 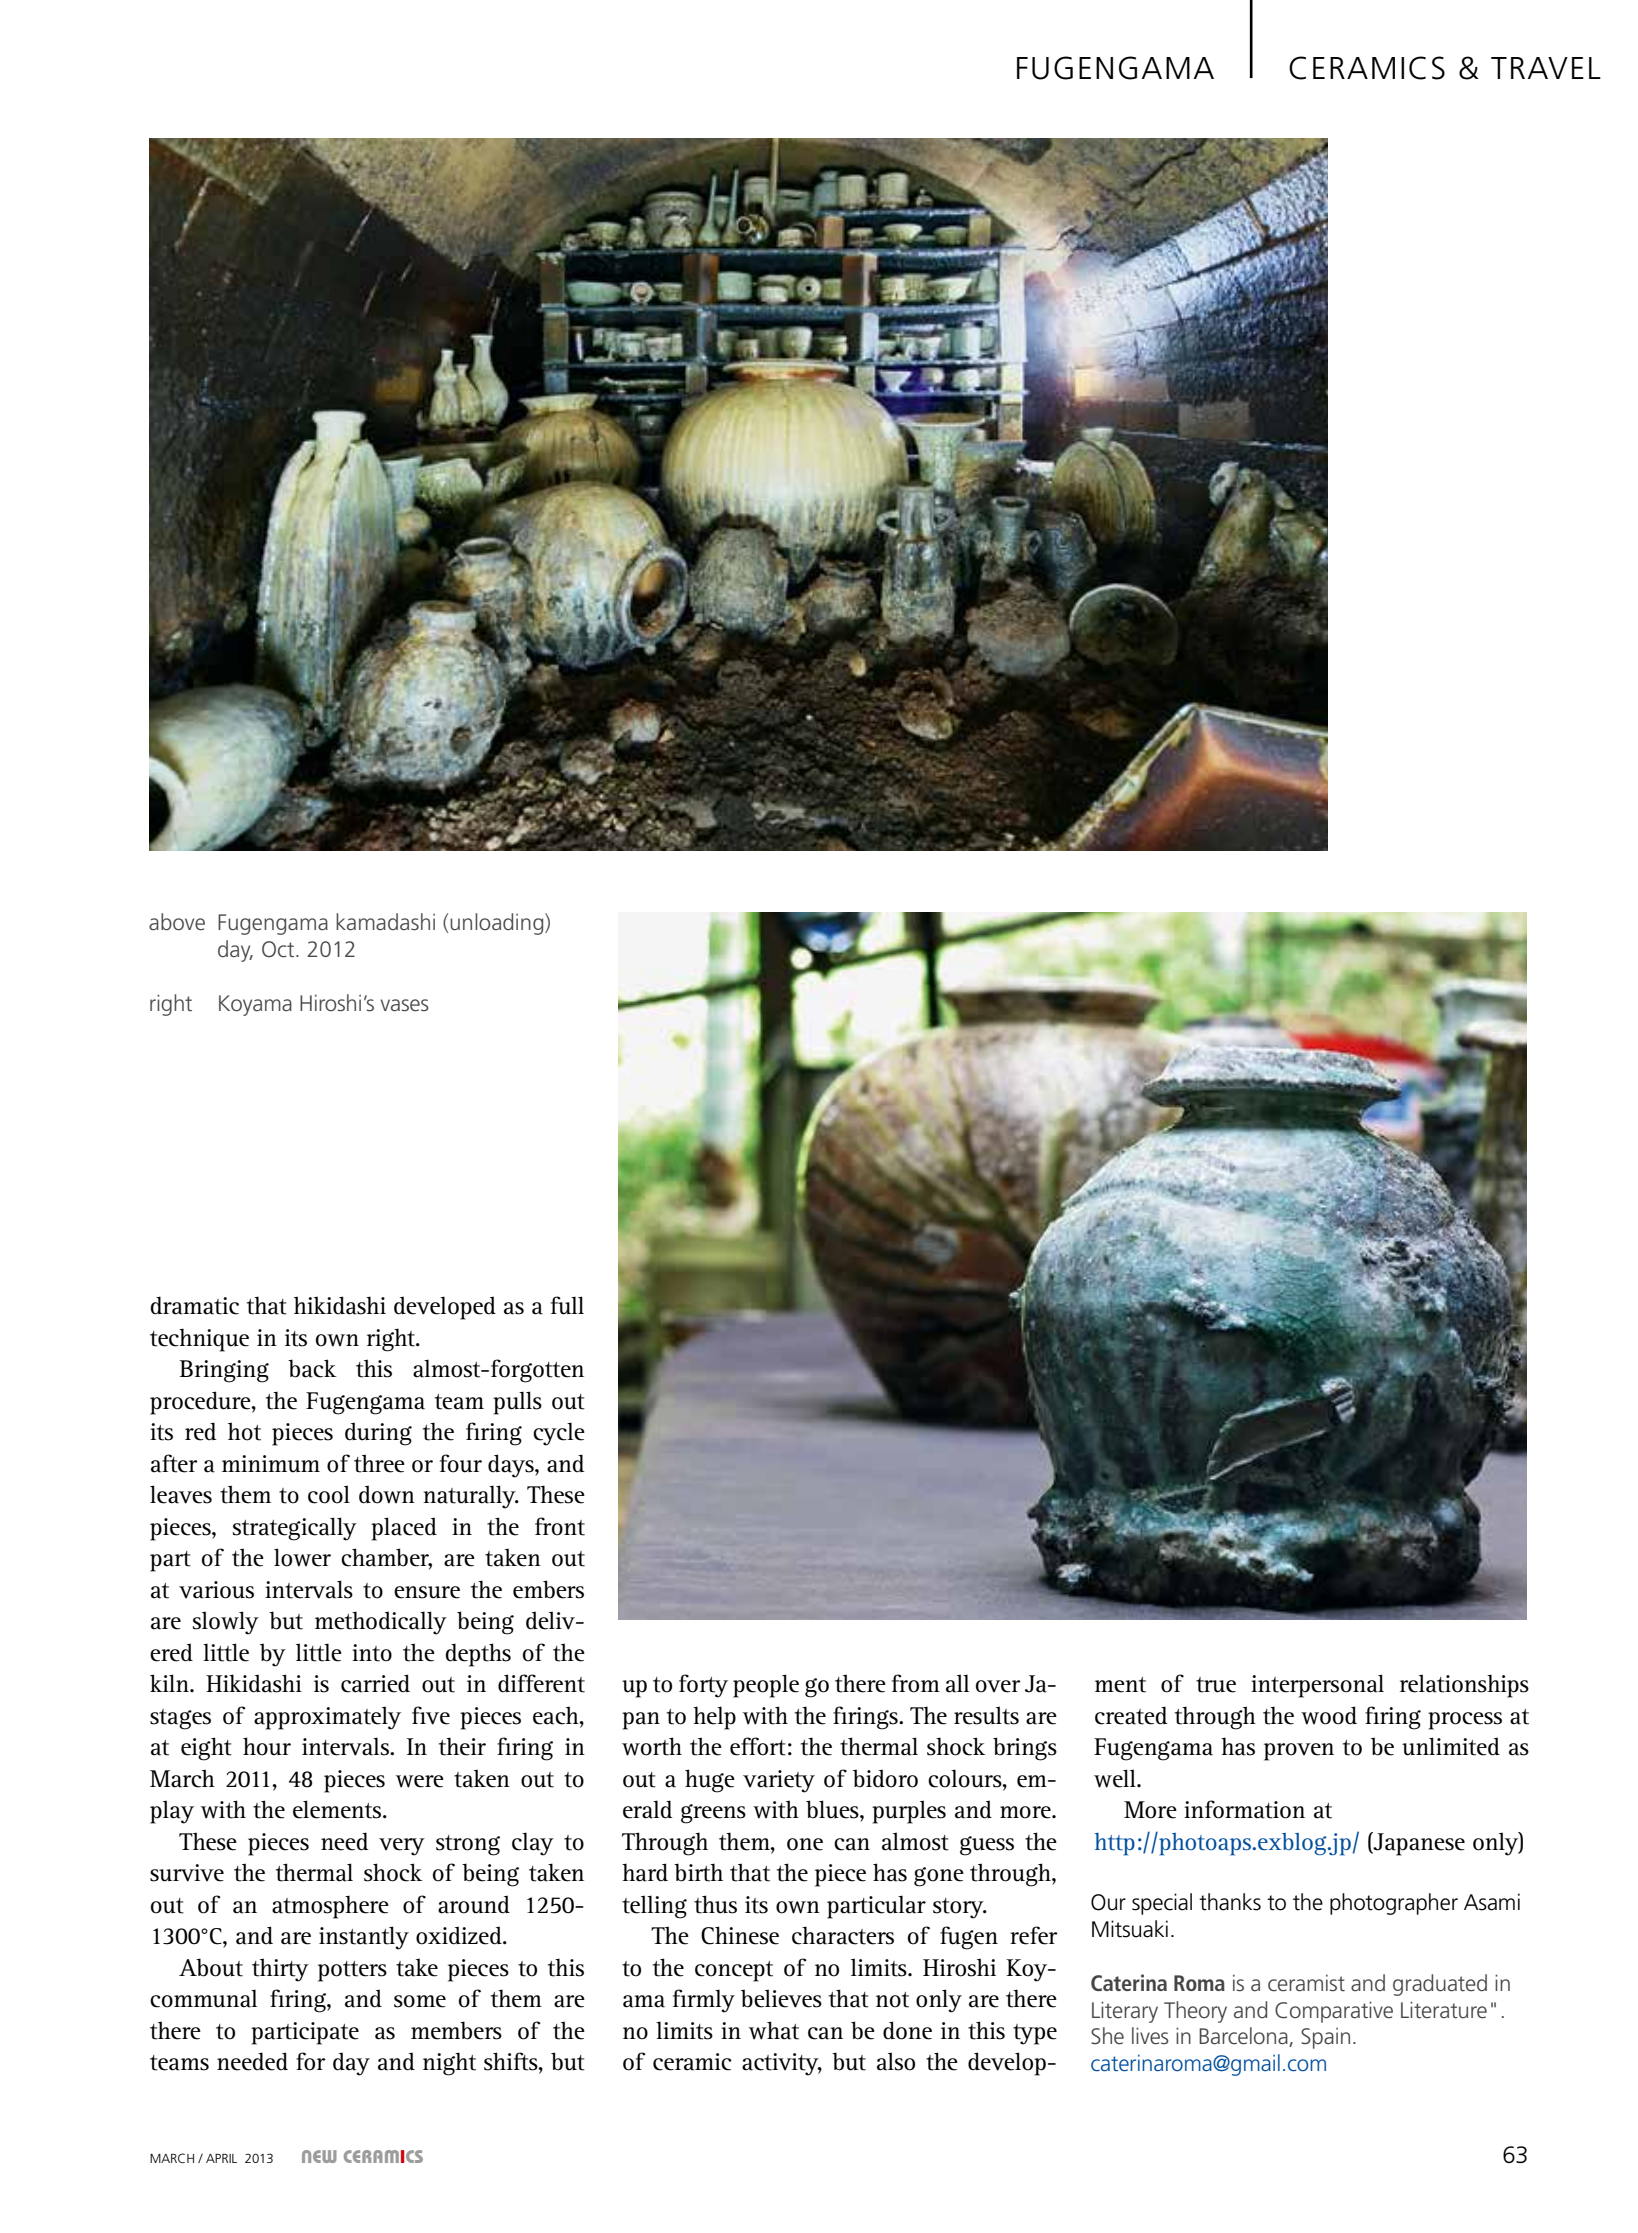 I want to click on Spain, so click(x=1325, y=2038).
